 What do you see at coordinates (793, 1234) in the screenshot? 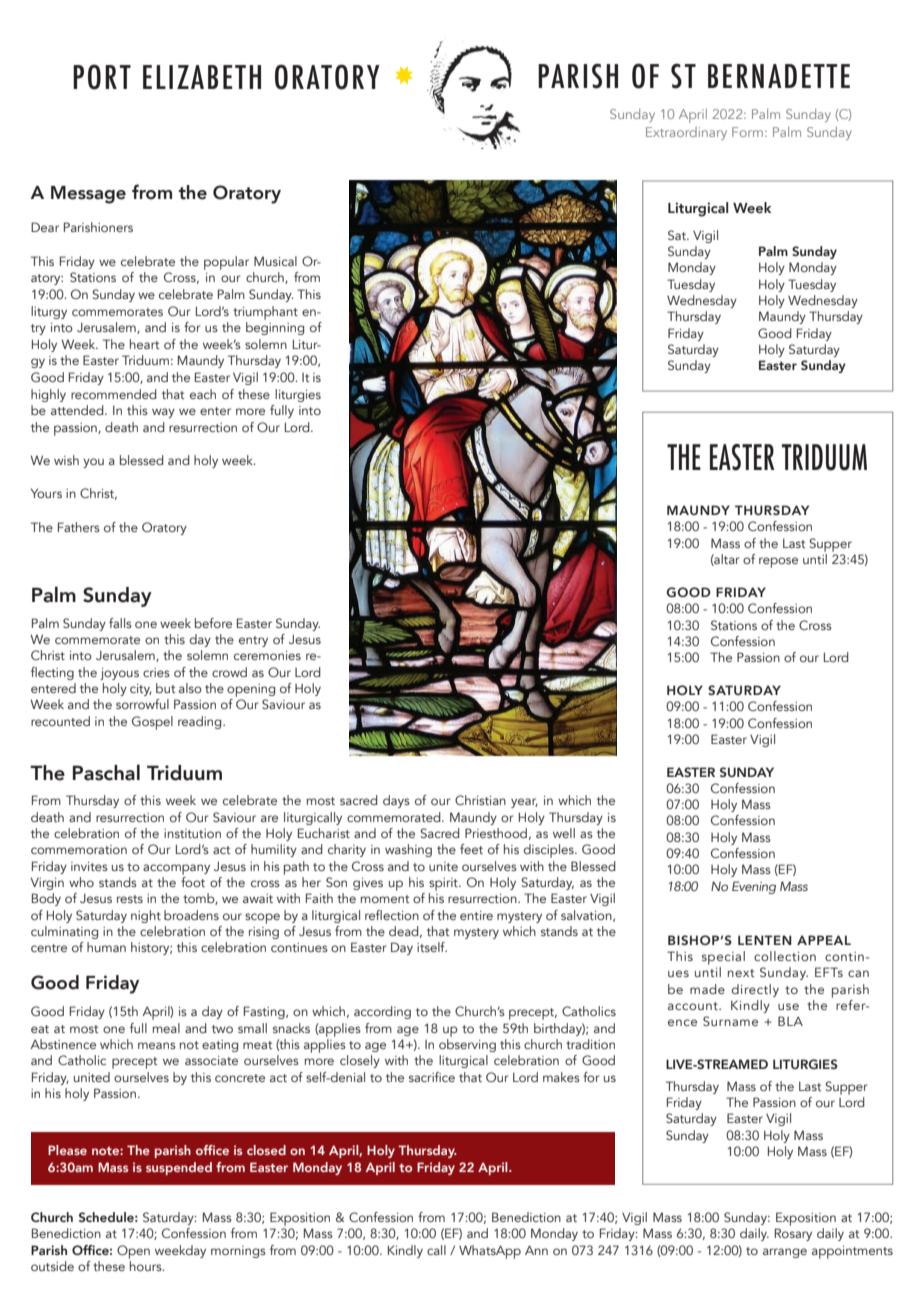
I see `Rosary` at bounding box center [793, 1234].
